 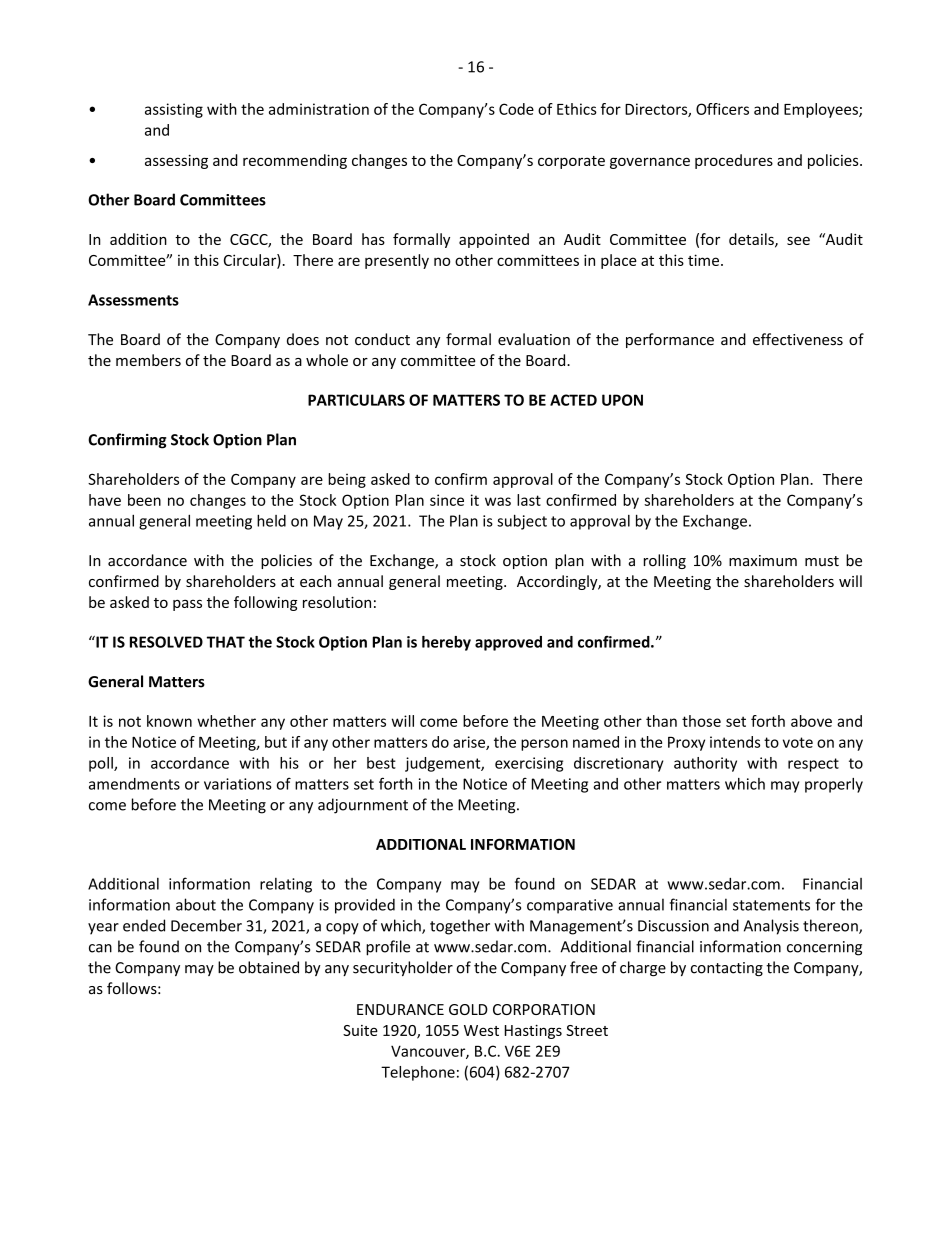 I want to click on effectiveness, so click(x=798, y=339).
